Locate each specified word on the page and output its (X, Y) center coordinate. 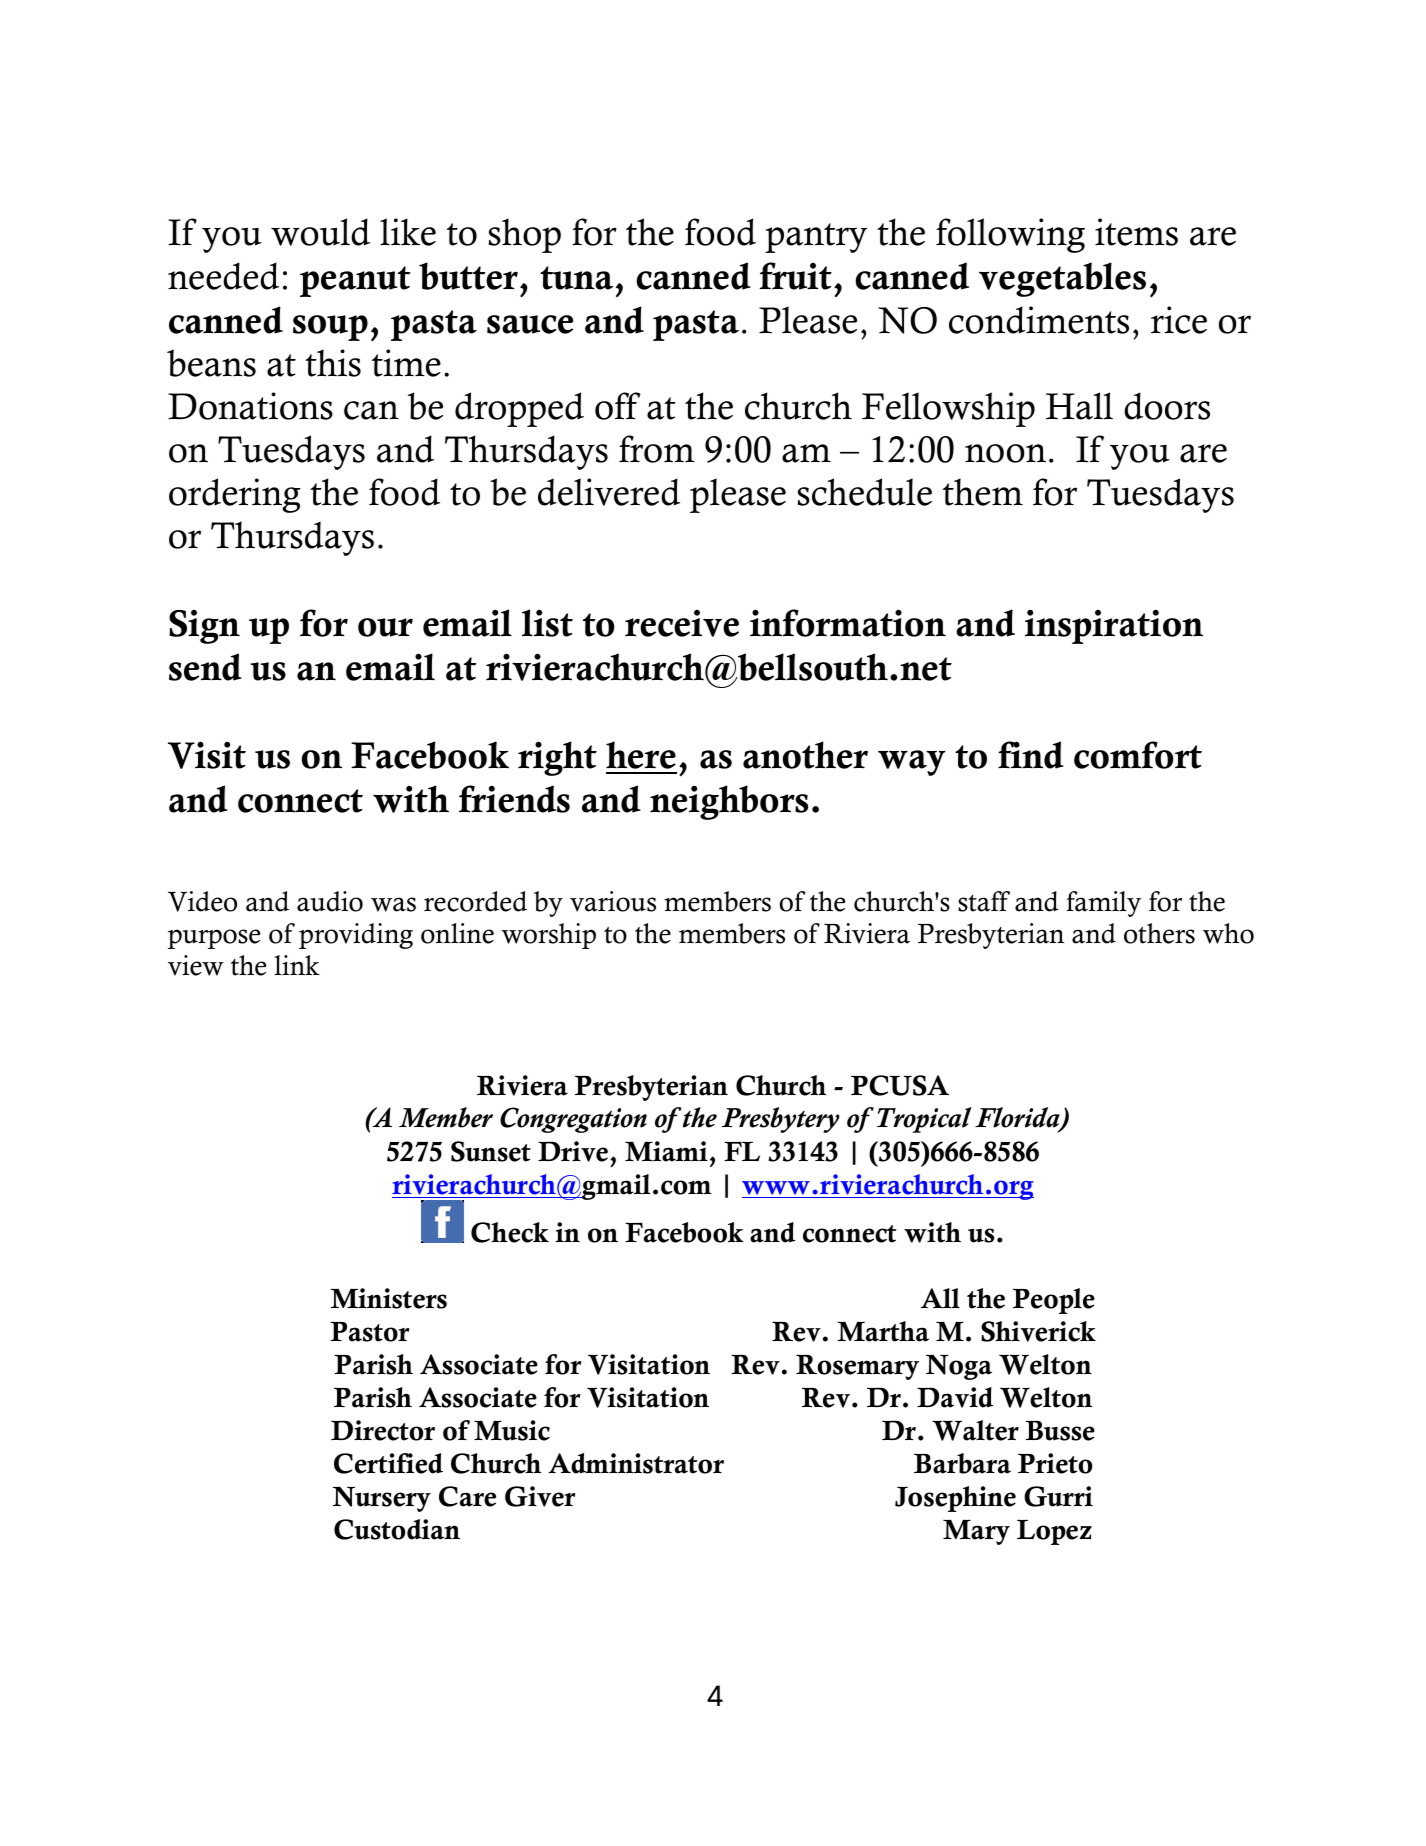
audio (330, 901)
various (613, 901)
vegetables (1062, 279)
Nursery (382, 1499)
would (320, 232)
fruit (796, 276)
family (1104, 904)
